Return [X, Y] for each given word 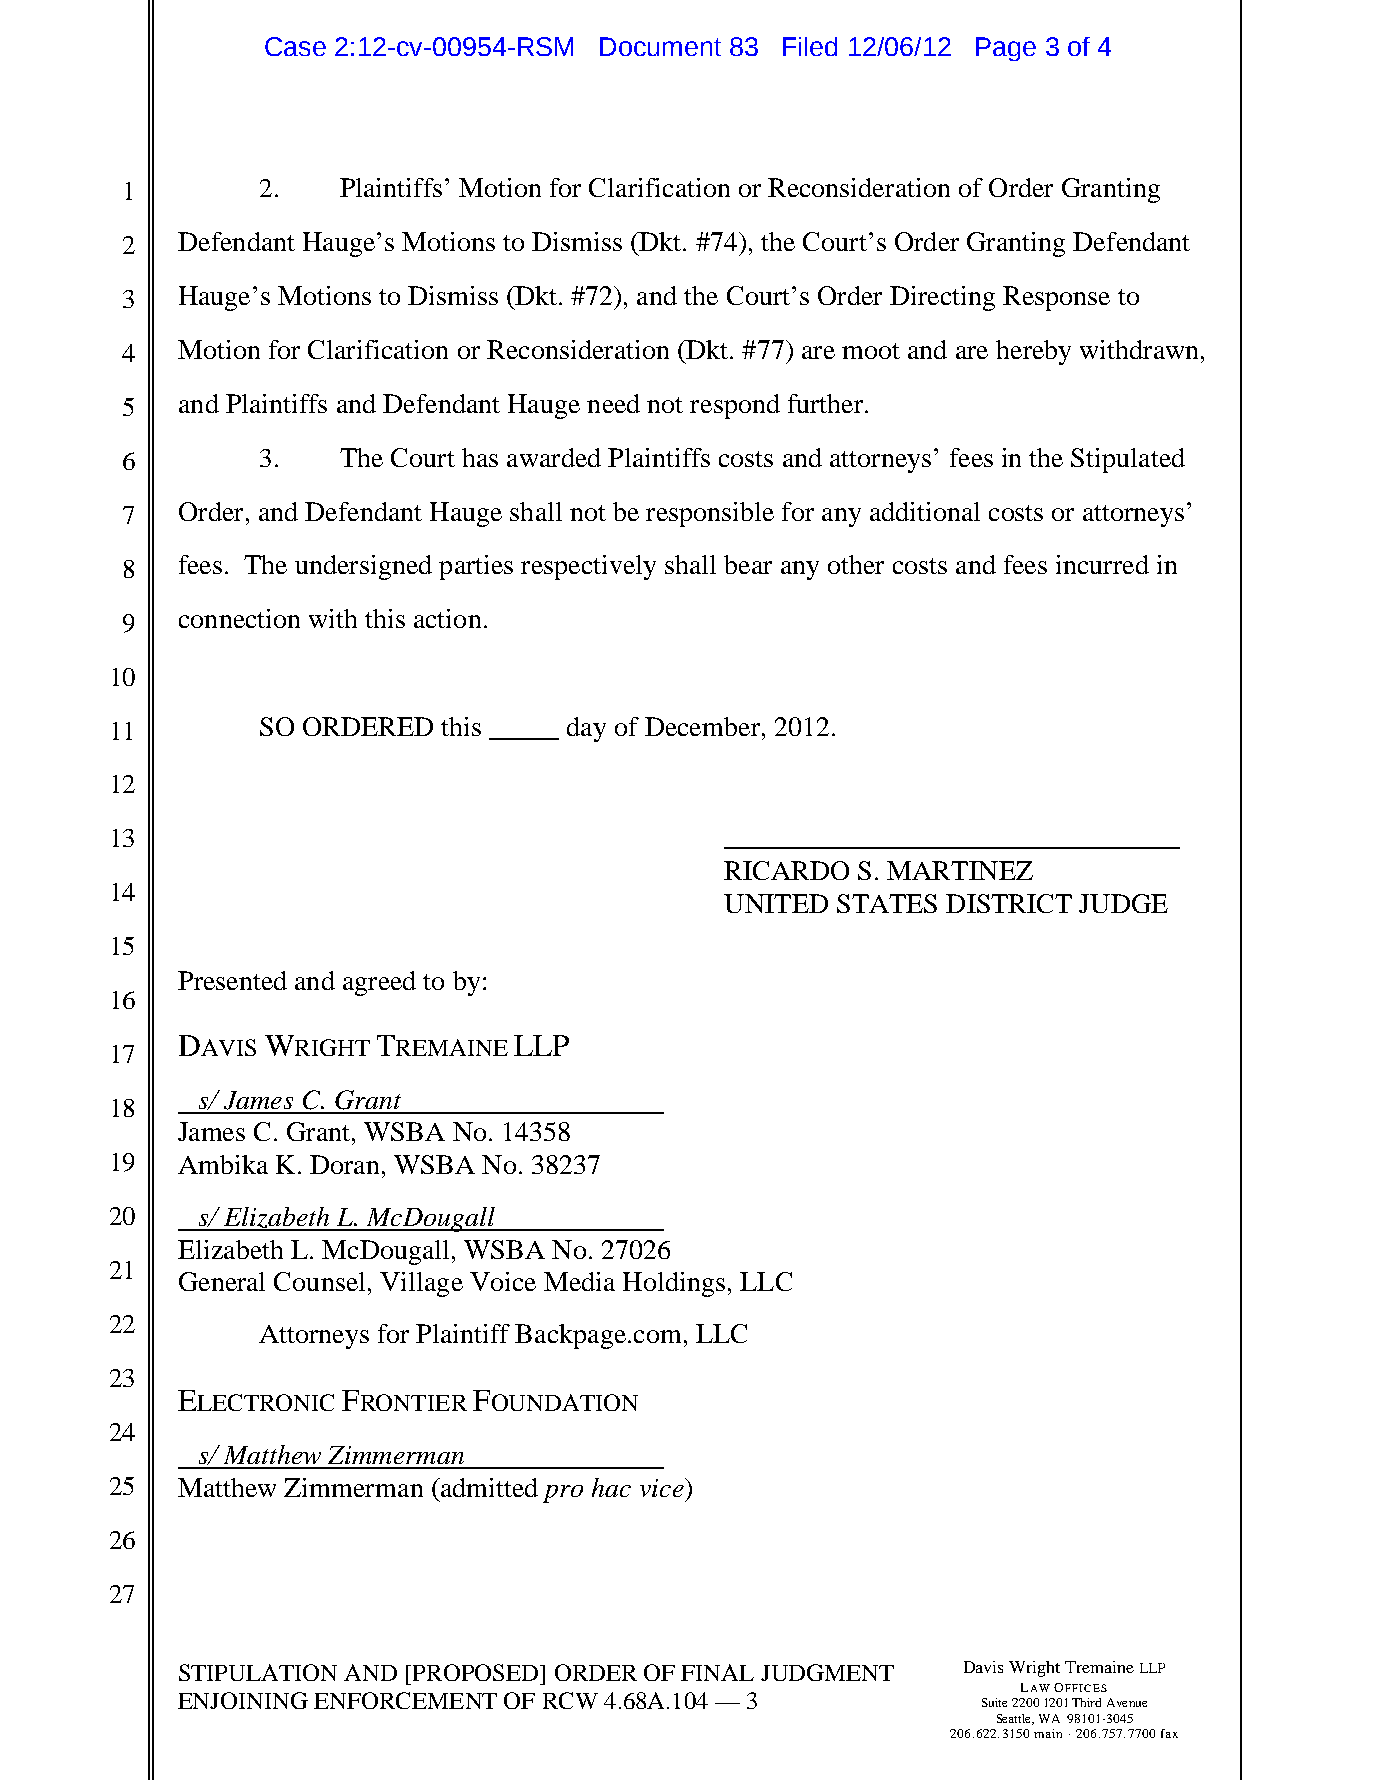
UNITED [776, 903]
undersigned [363, 567]
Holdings [674, 1284]
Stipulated [1128, 460]
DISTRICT [1009, 903]
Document [660, 46]
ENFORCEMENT [405, 1700]
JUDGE [1123, 903]
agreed [379, 983]
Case [295, 46]
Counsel [319, 1281]
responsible [710, 514]
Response [1056, 298]
